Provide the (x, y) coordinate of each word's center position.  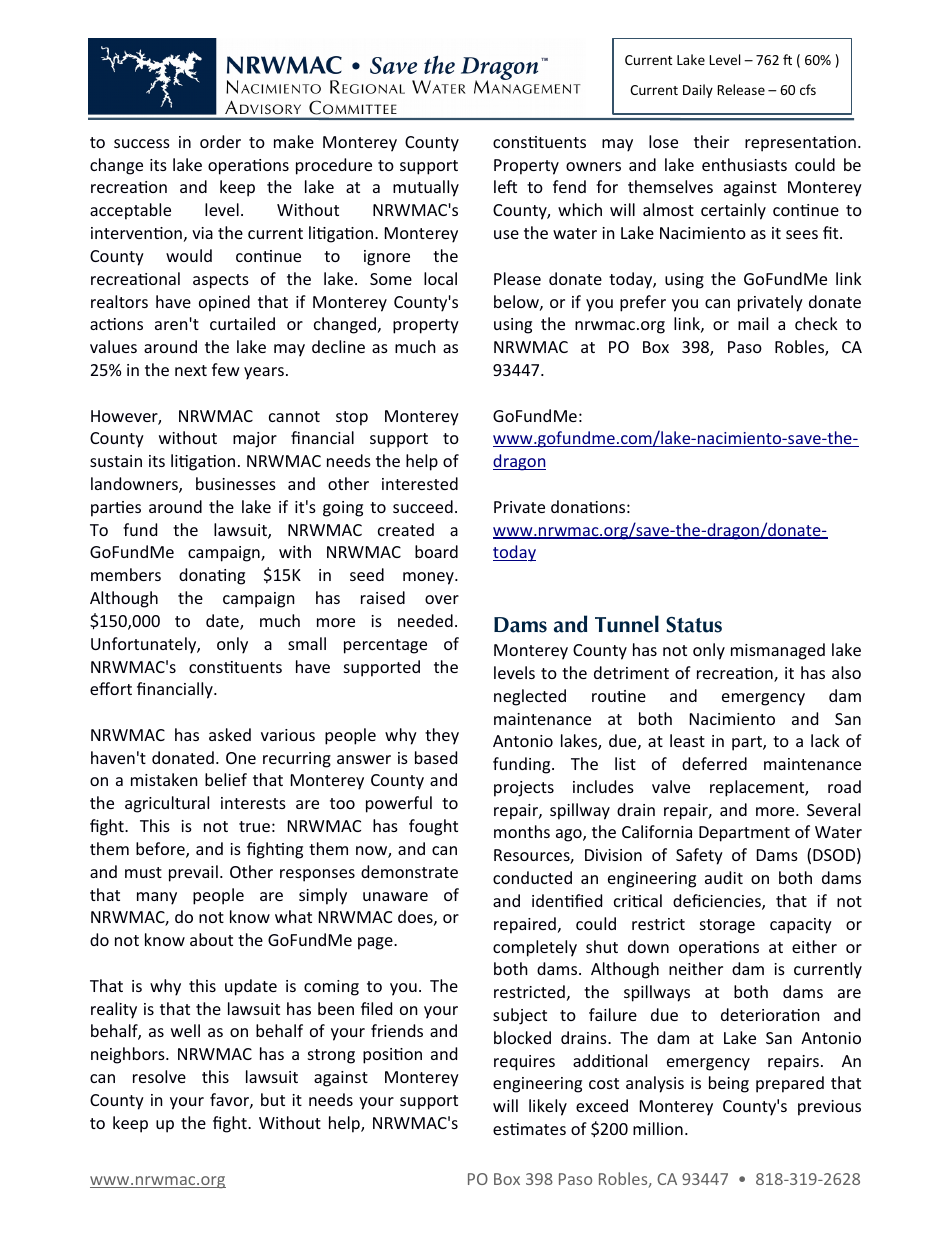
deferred (714, 763)
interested (420, 483)
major (255, 440)
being (729, 1084)
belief (226, 779)
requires (524, 1063)
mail (753, 323)
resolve (159, 1076)
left (505, 186)
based (436, 757)
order (220, 141)
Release (741, 89)
